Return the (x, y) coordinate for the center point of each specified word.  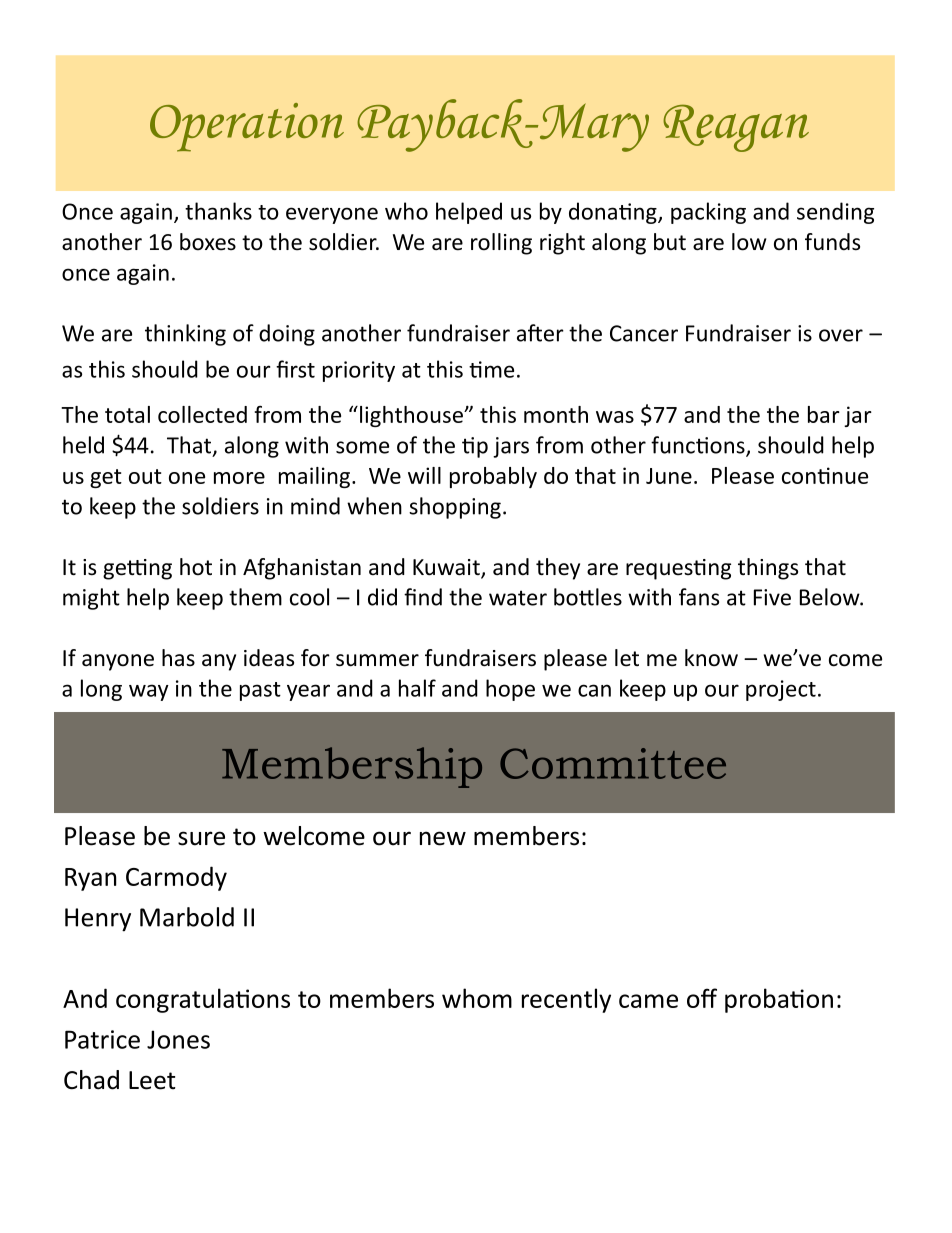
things (768, 569)
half (417, 688)
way (149, 692)
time (491, 369)
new (443, 838)
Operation (247, 127)
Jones (178, 1039)
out (145, 476)
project (781, 690)
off (702, 998)
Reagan (736, 128)
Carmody (176, 878)
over (841, 335)
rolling (501, 244)
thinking (185, 335)
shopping (455, 508)
